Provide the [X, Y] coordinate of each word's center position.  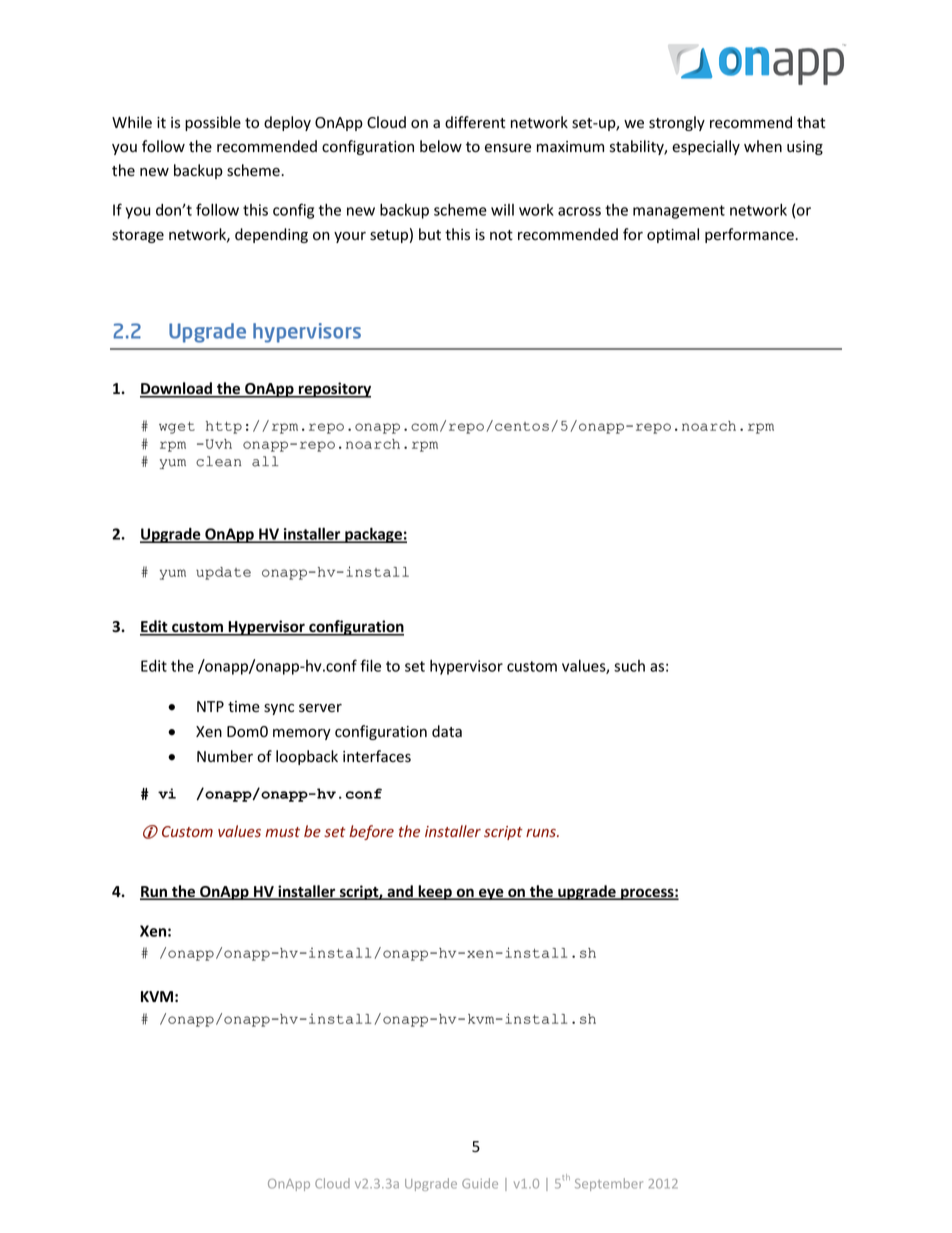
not [501, 235]
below [441, 146]
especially [706, 147]
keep [435, 892]
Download [177, 389]
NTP [210, 706]
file [370, 665]
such [629, 666]
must [282, 832]
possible [213, 123]
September [609, 1184]
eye [491, 894]
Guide [480, 1183]
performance [750, 235]
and [400, 892]
